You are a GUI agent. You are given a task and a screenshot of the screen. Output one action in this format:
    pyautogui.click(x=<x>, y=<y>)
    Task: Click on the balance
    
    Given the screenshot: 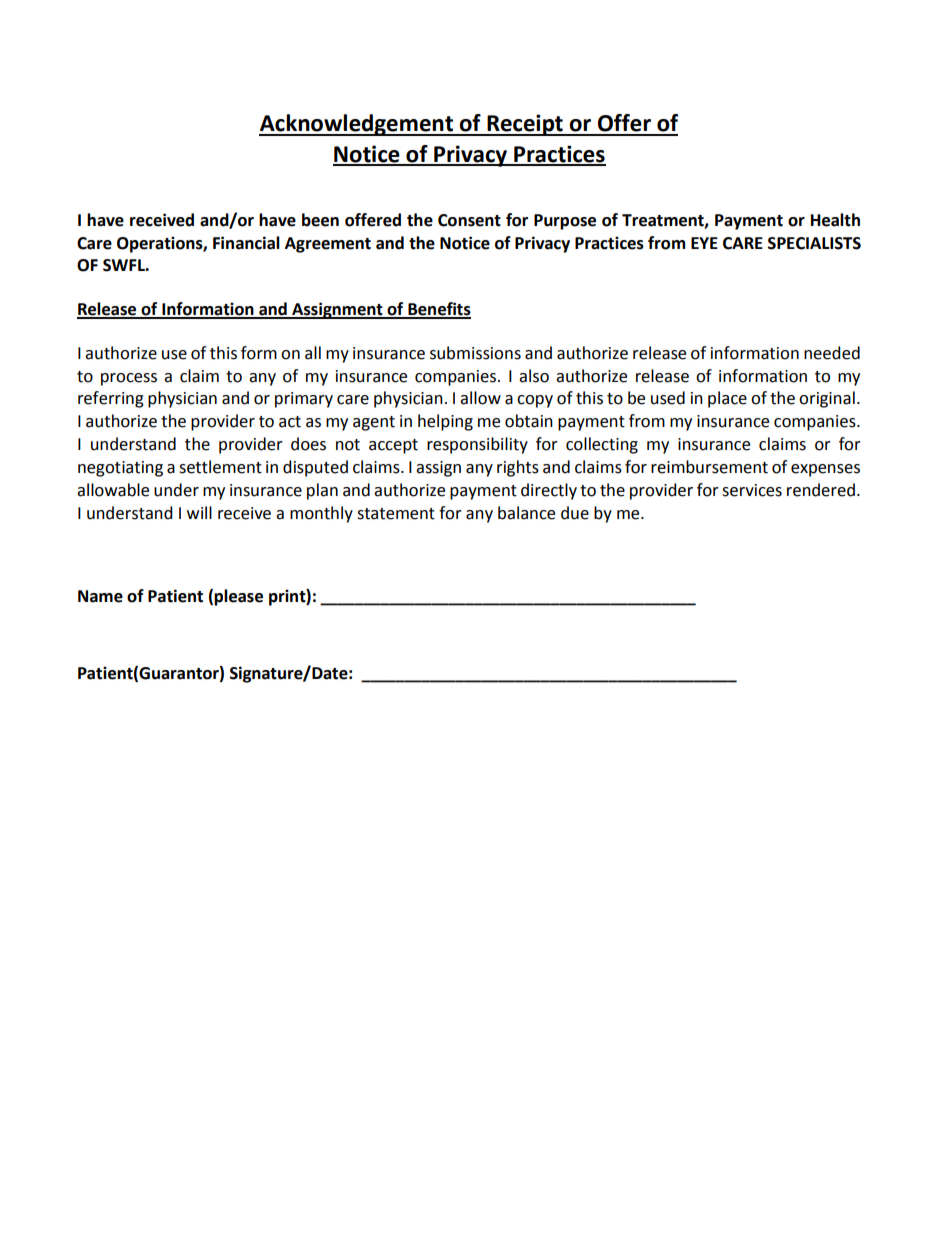 What is the action you would take?
    pyautogui.click(x=526, y=513)
